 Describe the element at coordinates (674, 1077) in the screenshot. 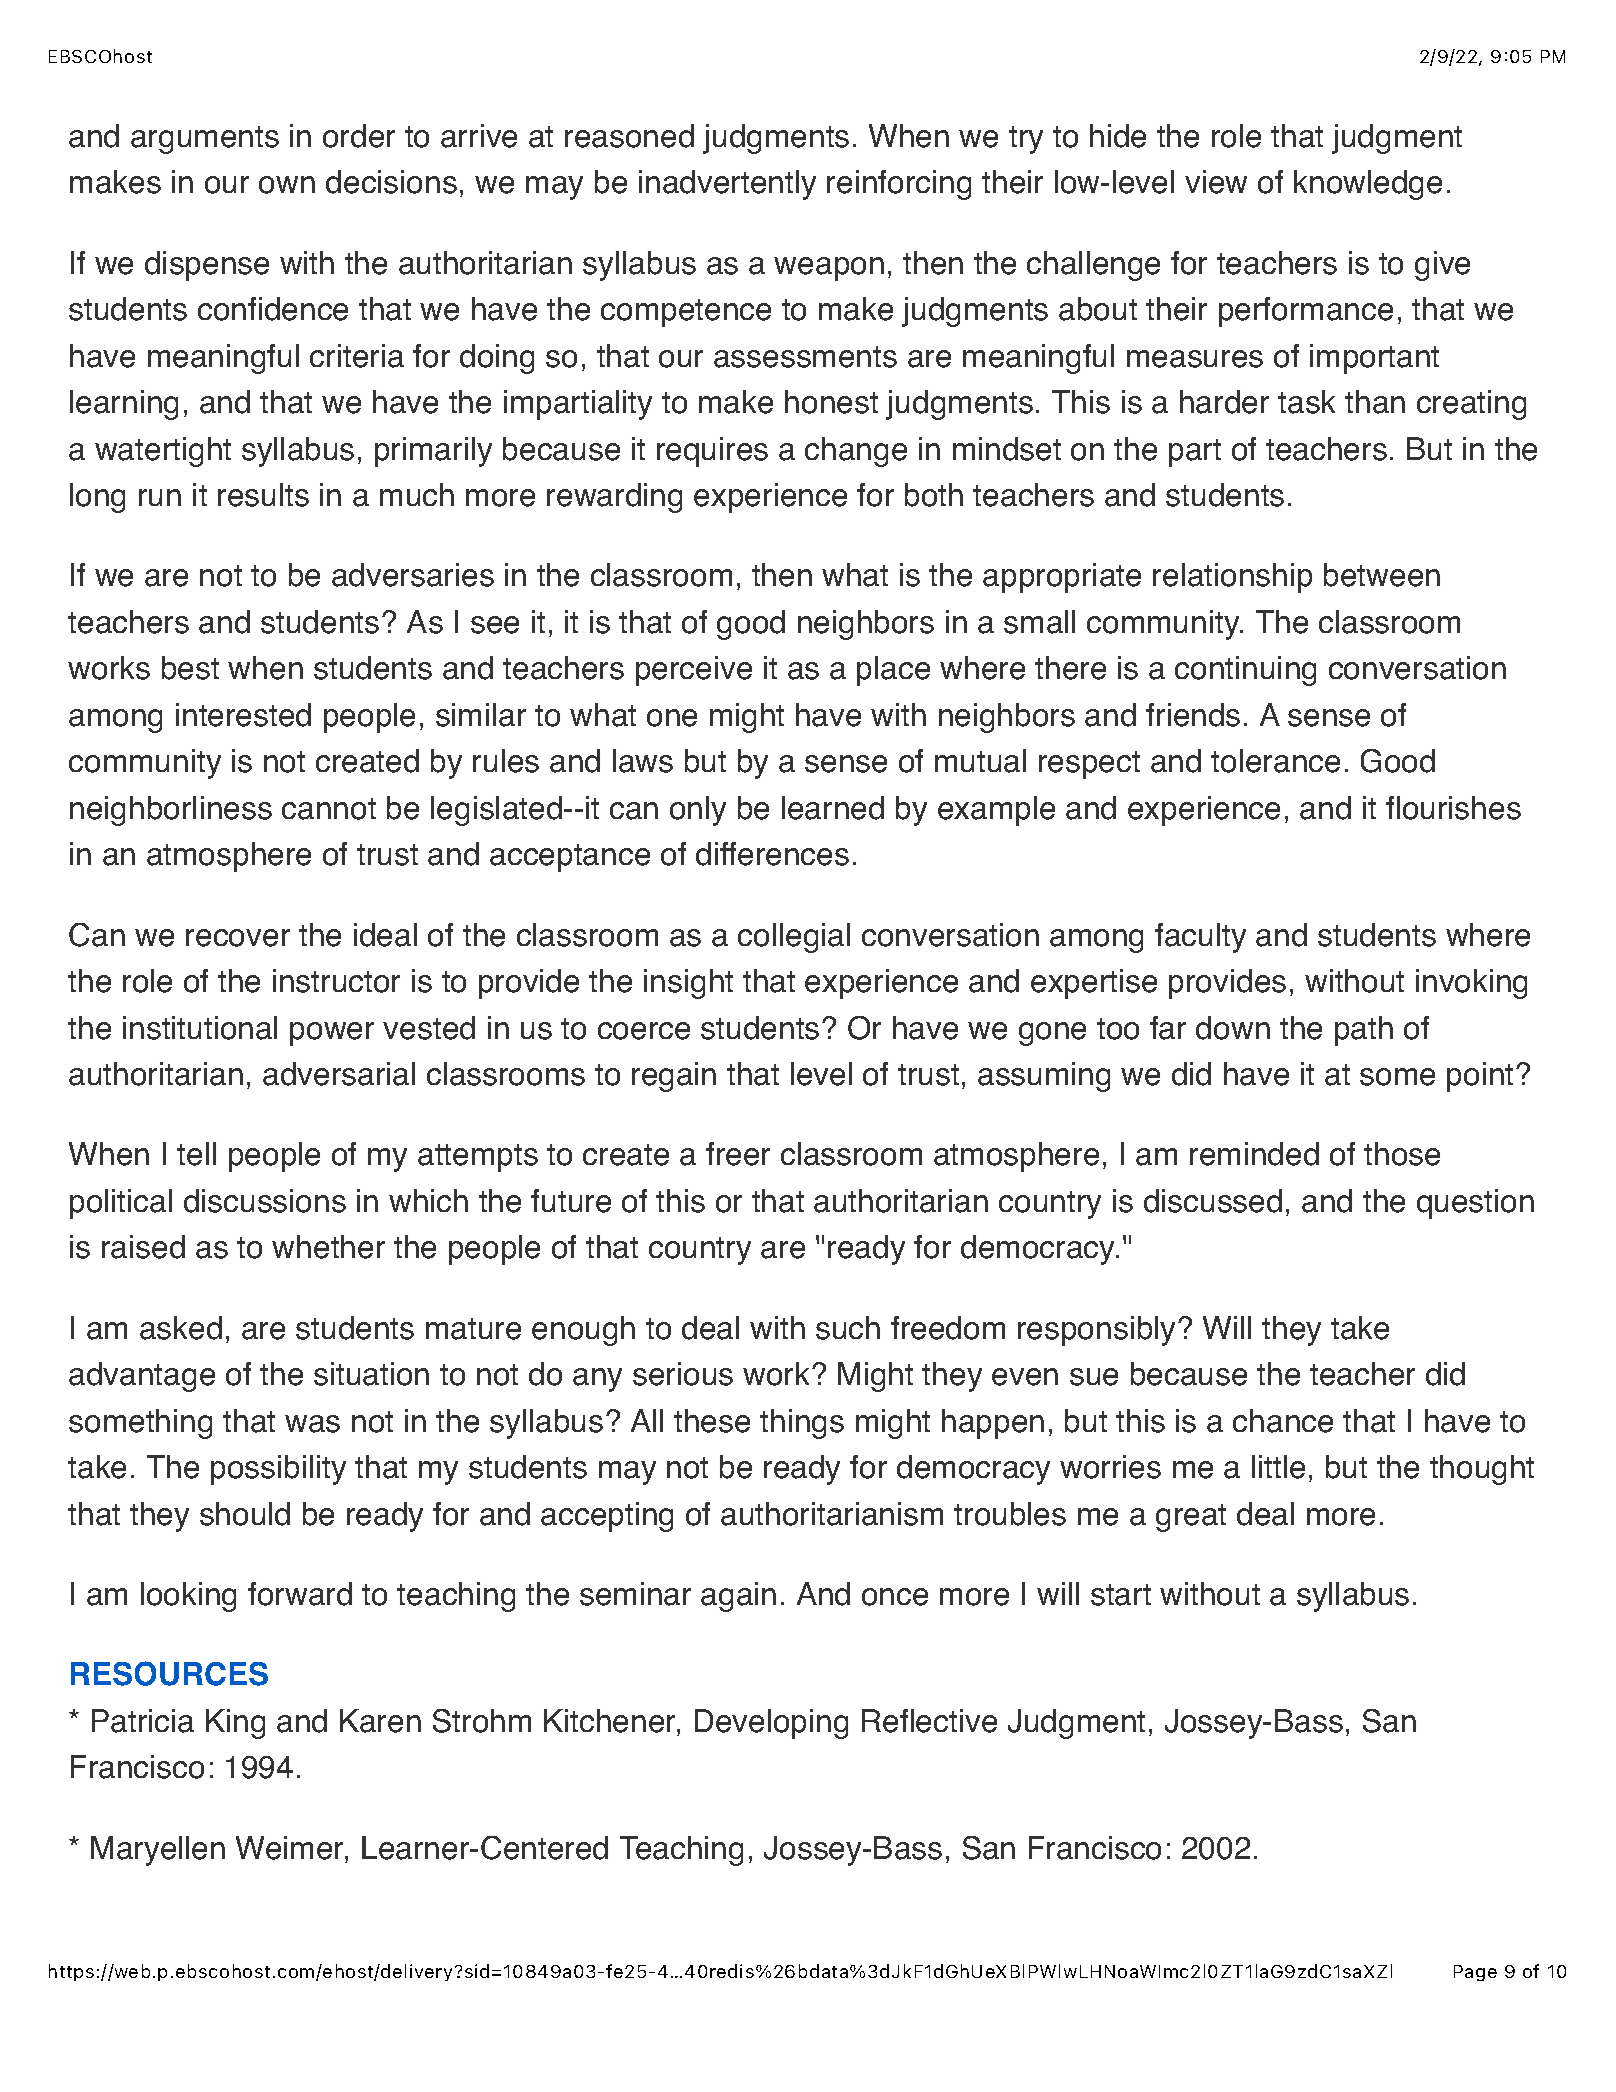

I see `regain` at that location.
